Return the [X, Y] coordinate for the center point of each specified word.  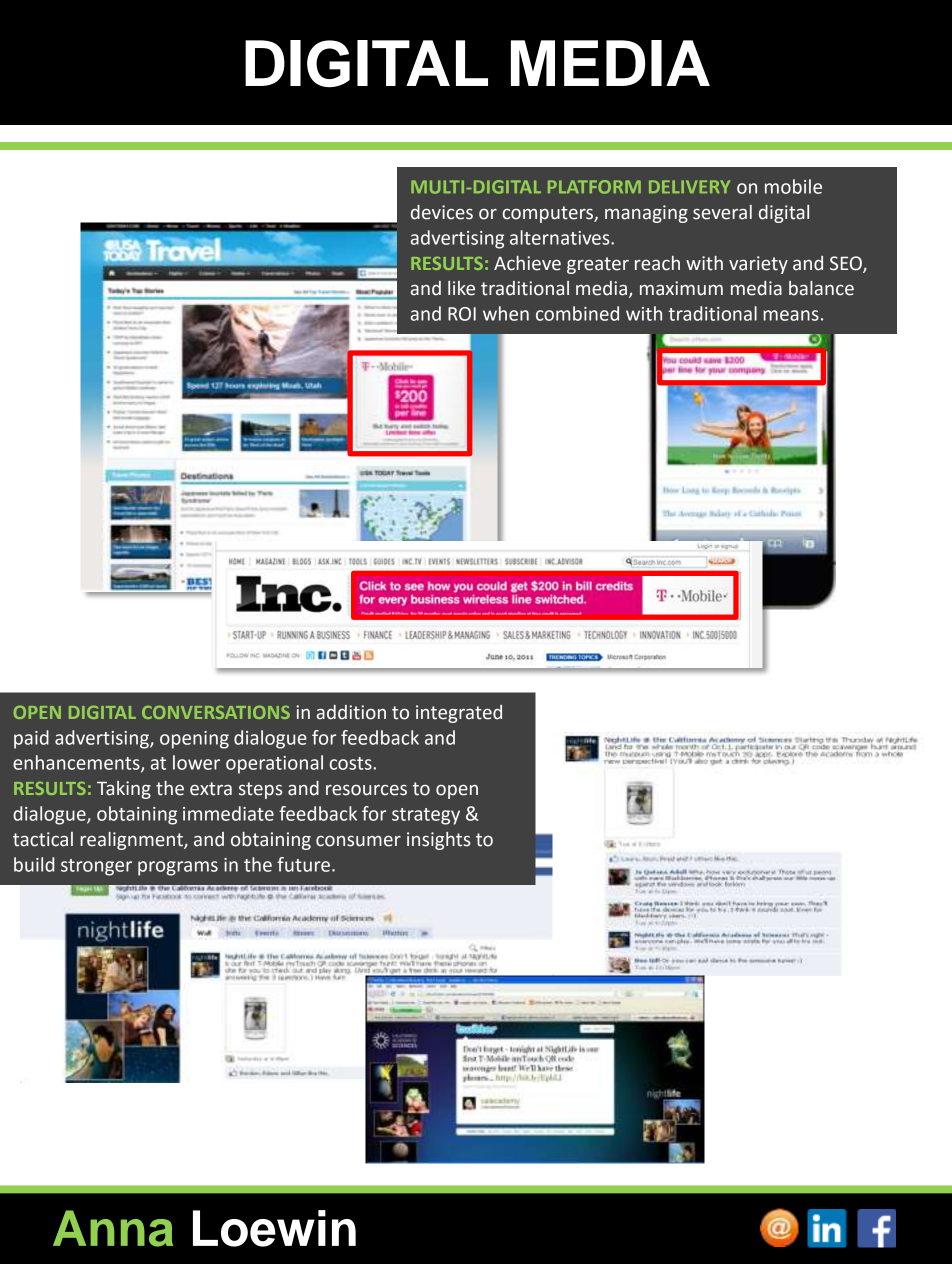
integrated [459, 714]
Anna [113, 1228]
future [303, 864]
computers [549, 214]
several [722, 212]
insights [438, 841]
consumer [358, 841]
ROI [462, 314]
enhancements [77, 763]
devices [442, 212]
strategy [426, 816]
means [791, 315]
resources [366, 790]
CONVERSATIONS [216, 712]
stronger [96, 867]
